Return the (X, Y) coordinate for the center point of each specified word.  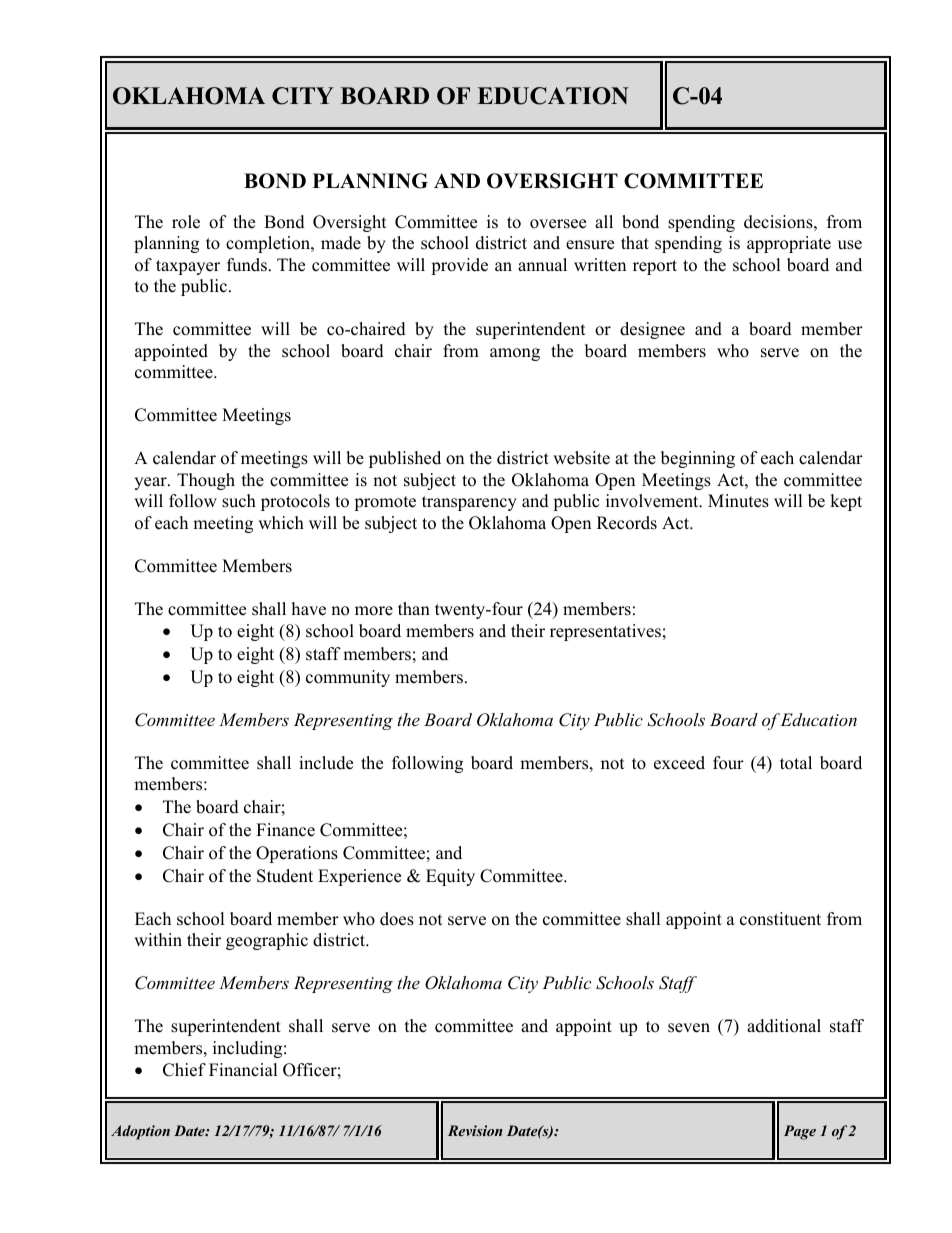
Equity (450, 877)
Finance (285, 830)
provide (459, 266)
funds (247, 265)
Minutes (738, 501)
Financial (243, 1070)
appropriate (789, 244)
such (239, 501)
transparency (469, 503)
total (796, 763)
